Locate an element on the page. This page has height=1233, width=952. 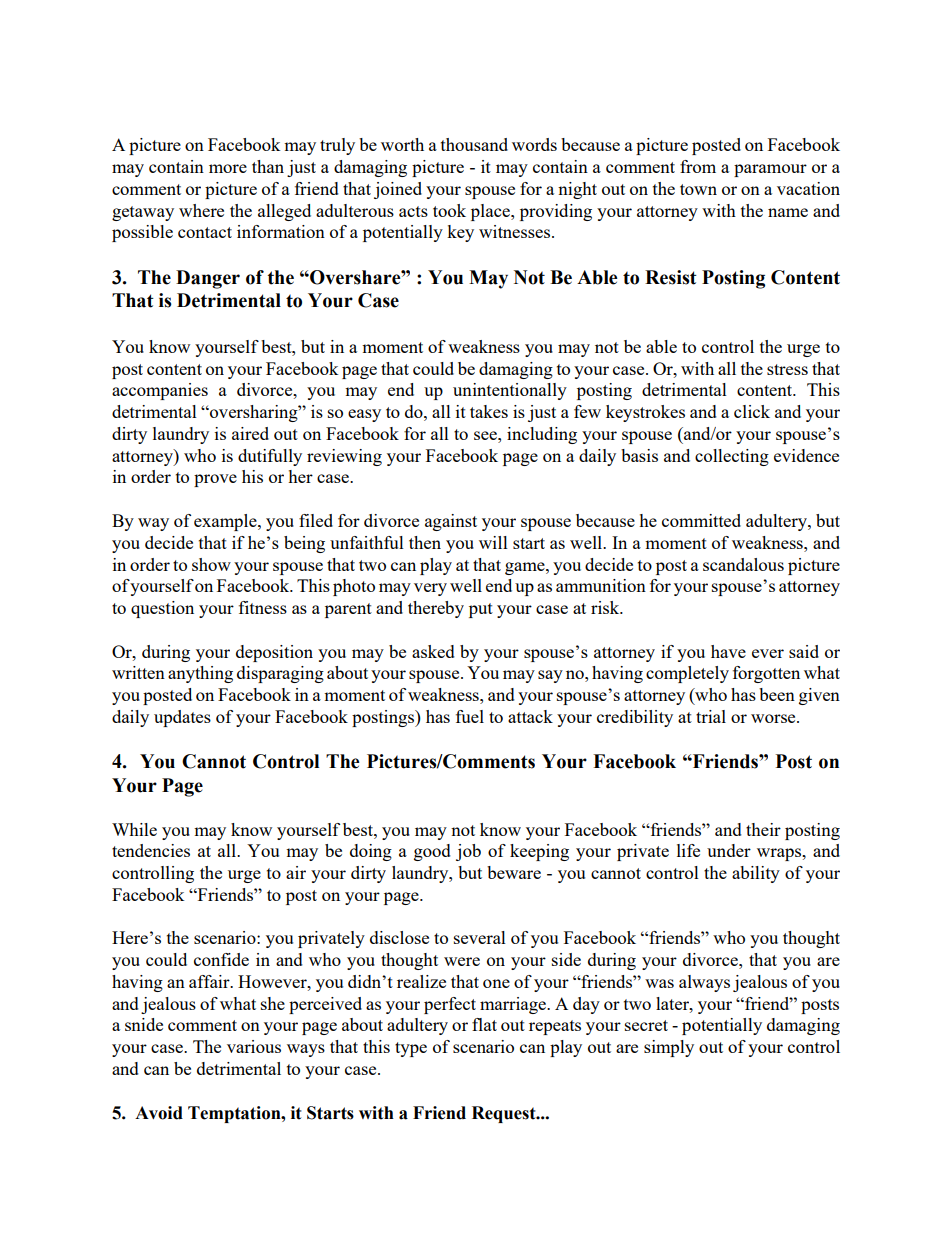
updates is located at coordinates (182, 718).
